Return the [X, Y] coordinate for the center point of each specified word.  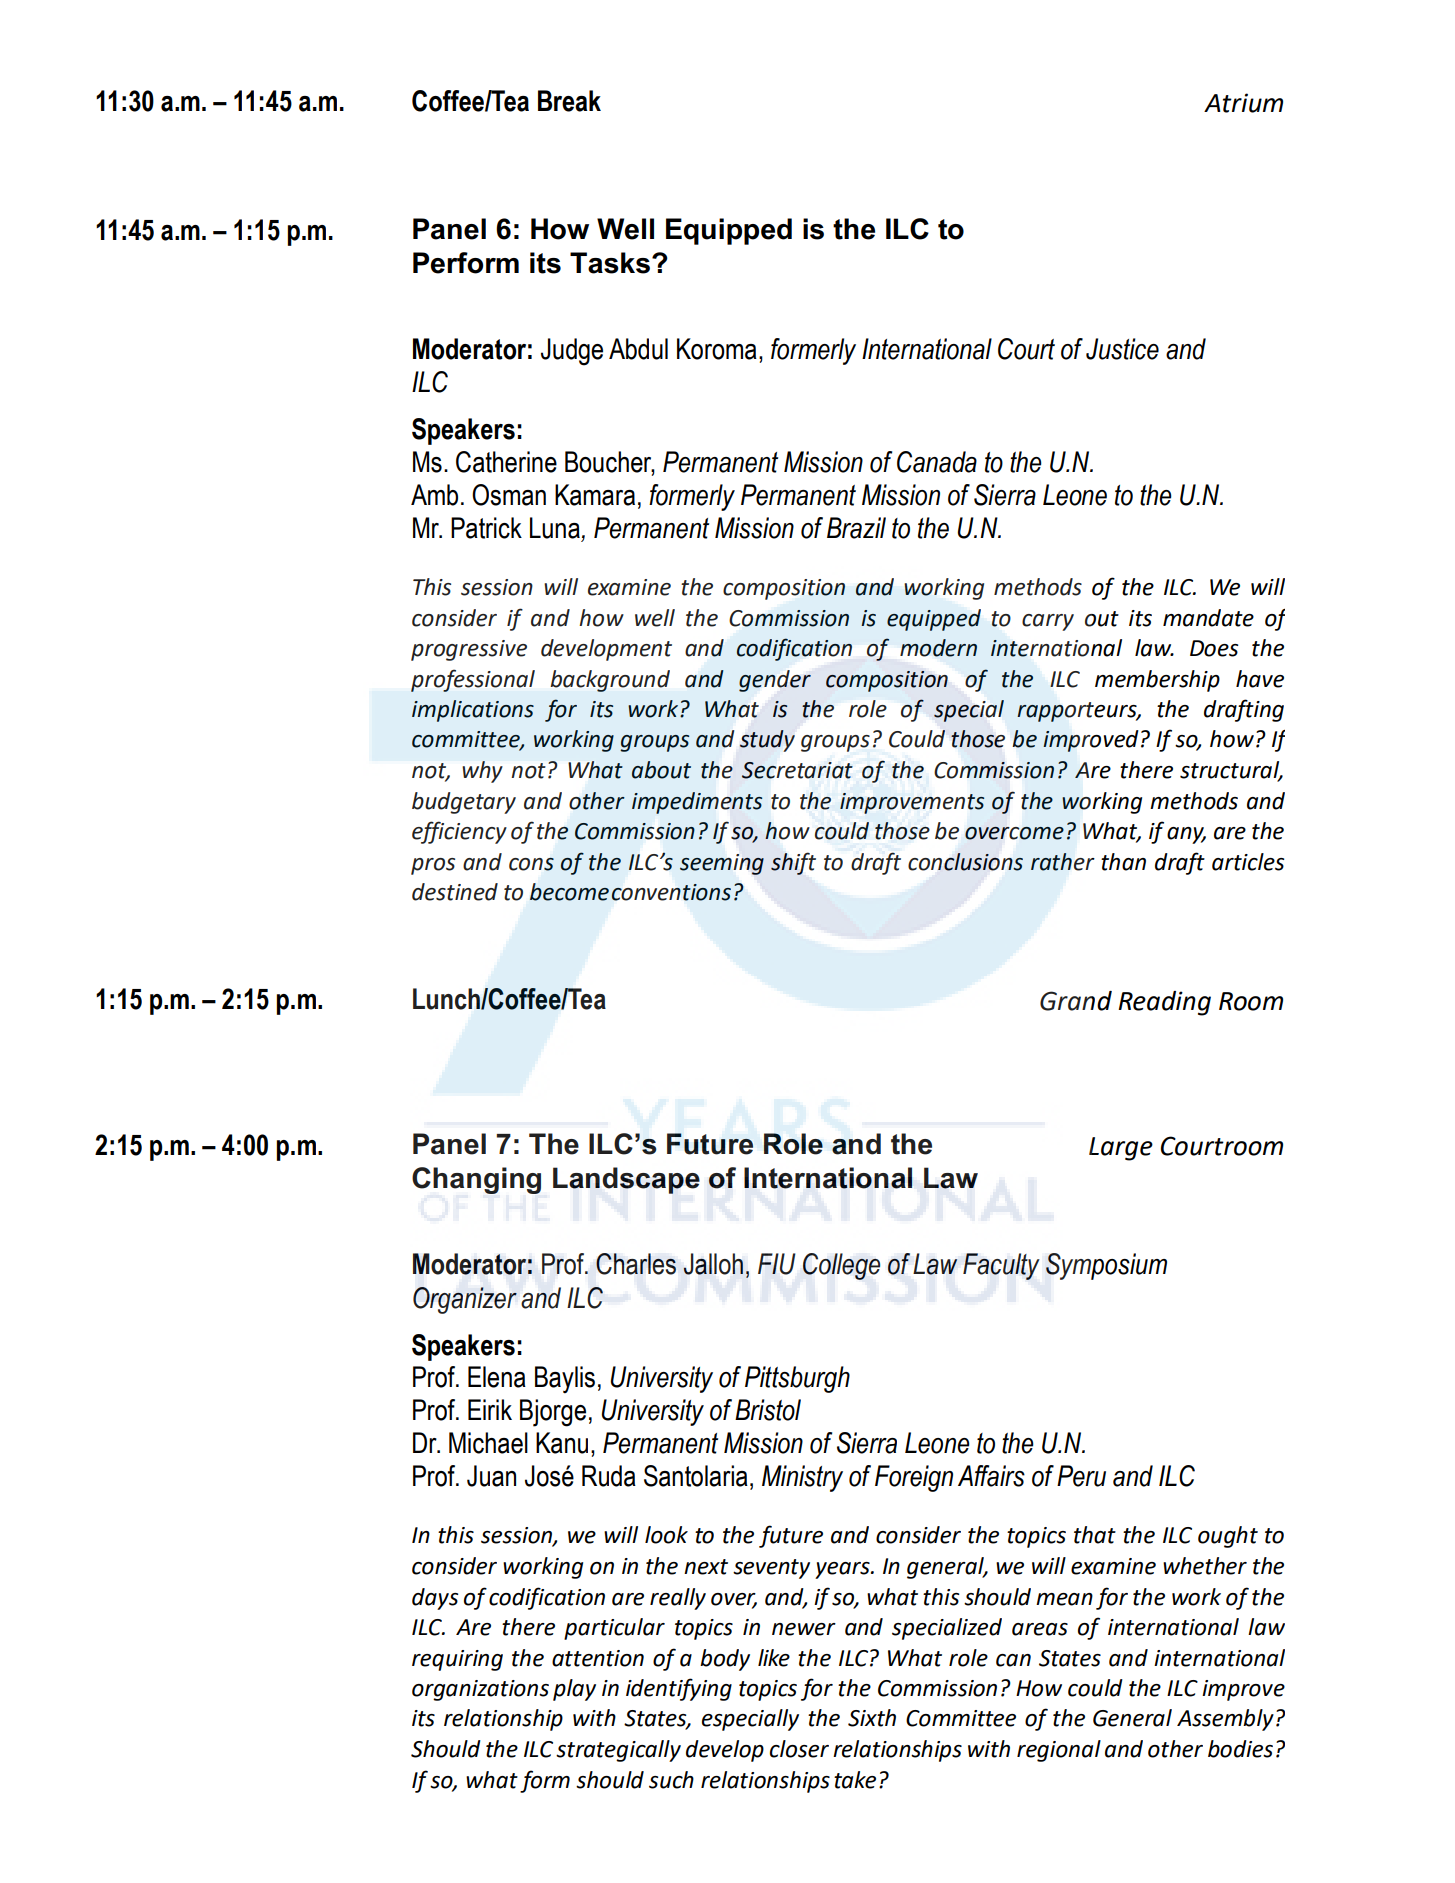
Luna [555, 528]
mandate [1208, 618]
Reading [1164, 1003]
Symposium [1106, 1266]
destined [455, 892]
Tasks [611, 263]
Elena [497, 1377]
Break [569, 101]
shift [793, 864]
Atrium [1243, 103]
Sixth [872, 1718]
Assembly [1225, 1720]
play [574, 1690]
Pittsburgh [797, 1379]
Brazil [856, 528]
